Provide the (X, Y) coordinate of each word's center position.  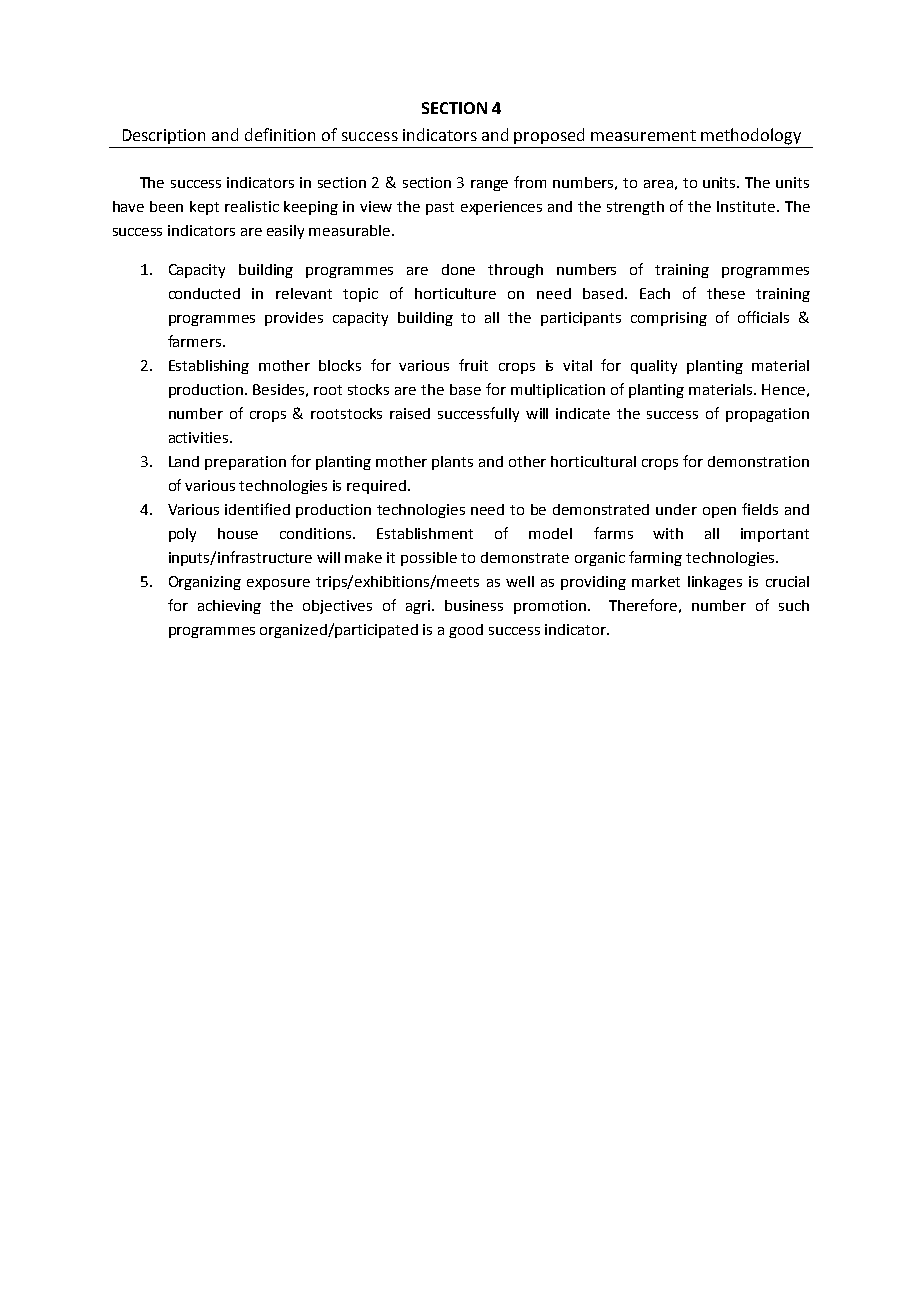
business (474, 605)
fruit (473, 365)
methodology (751, 136)
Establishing (209, 367)
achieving (229, 607)
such (794, 605)
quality (654, 367)
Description (164, 136)
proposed (549, 136)
